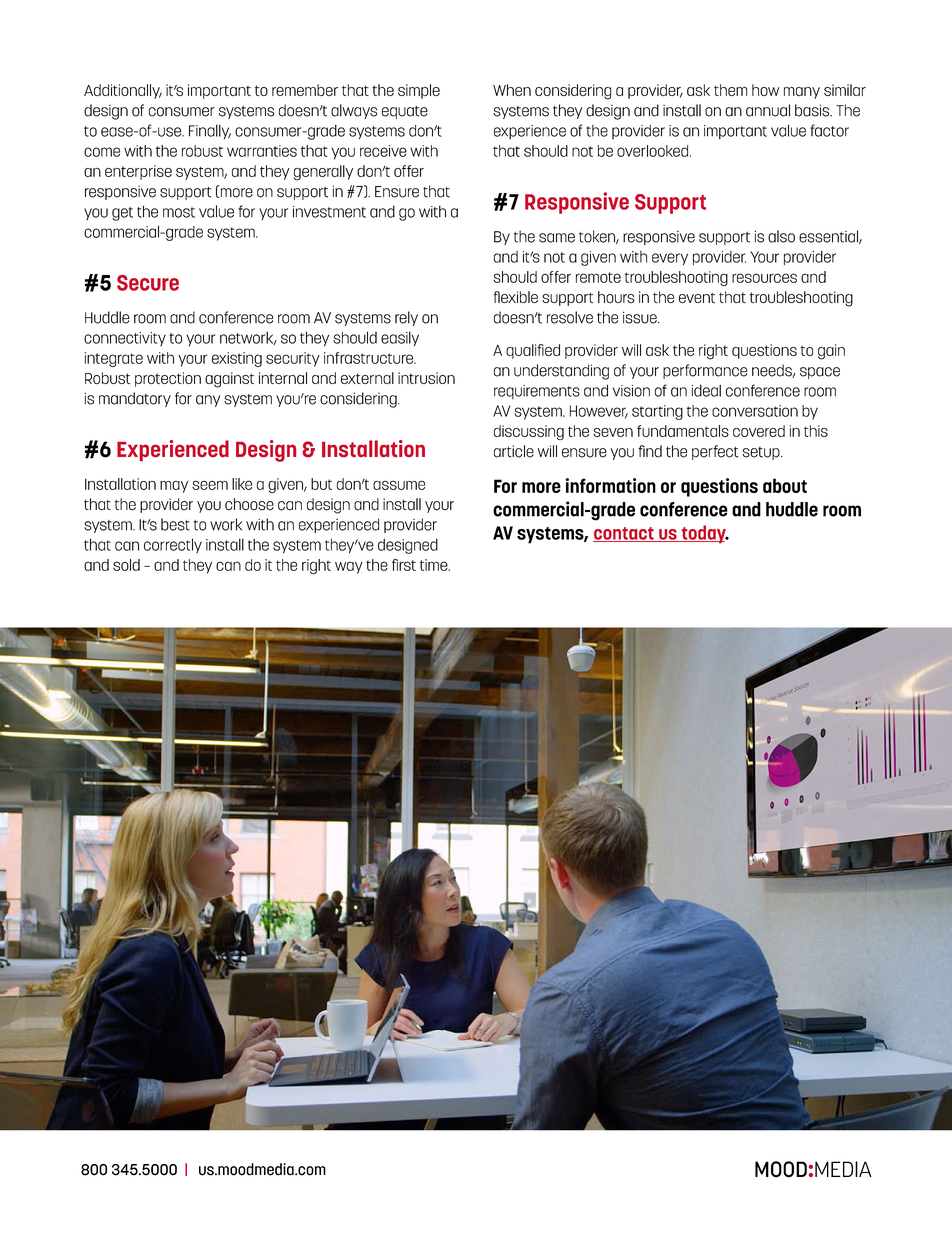  What do you see at coordinates (703, 534) in the screenshot?
I see `today` at bounding box center [703, 534].
